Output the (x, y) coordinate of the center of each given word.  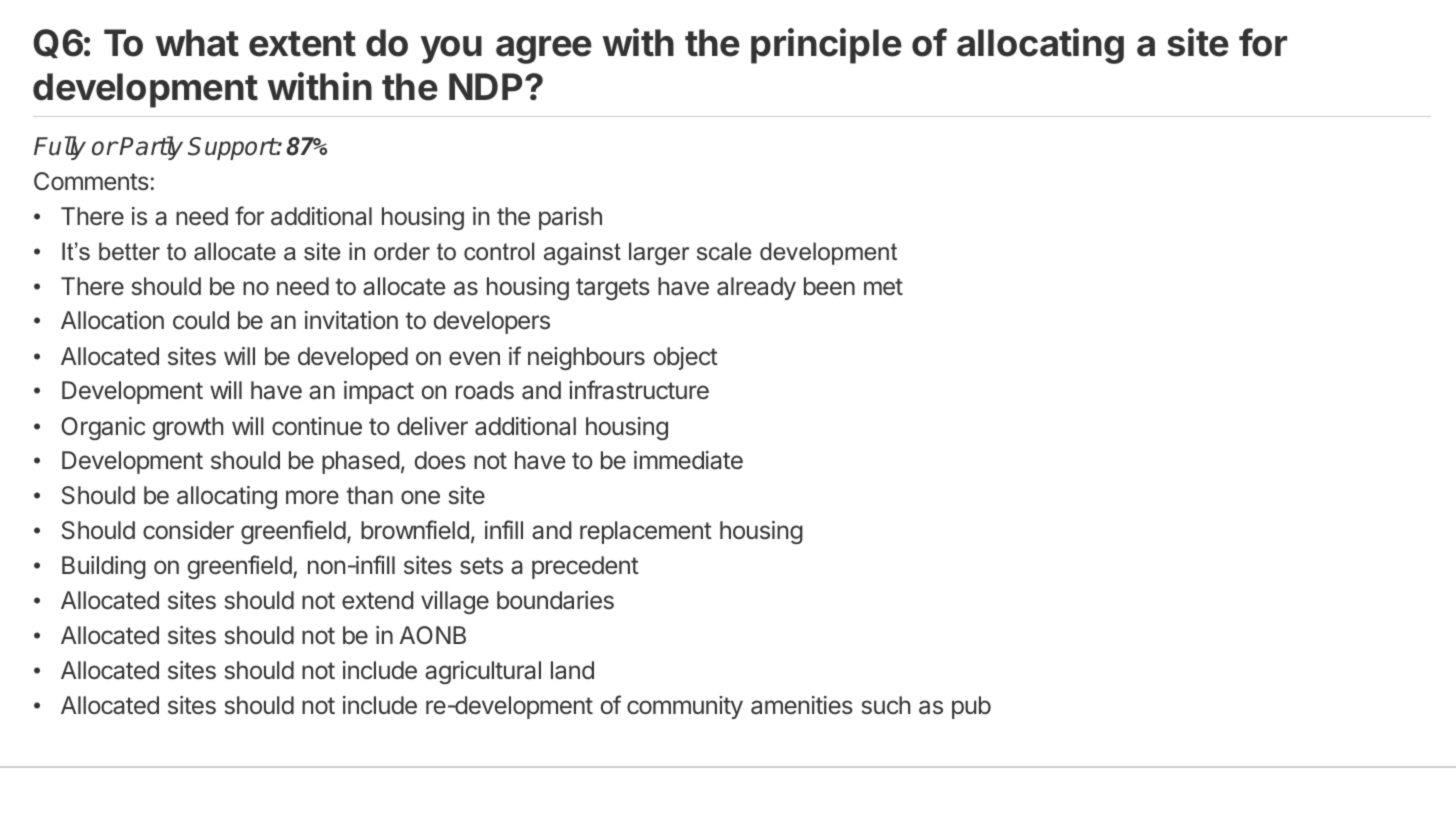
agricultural (483, 672)
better (129, 251)
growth (188, 428)
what (197, 43)
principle (826, 46)
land (572, 670)
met (883, 287)
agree (544, 50)
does (440, 460)
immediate (688, 460)
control (499, 251)
